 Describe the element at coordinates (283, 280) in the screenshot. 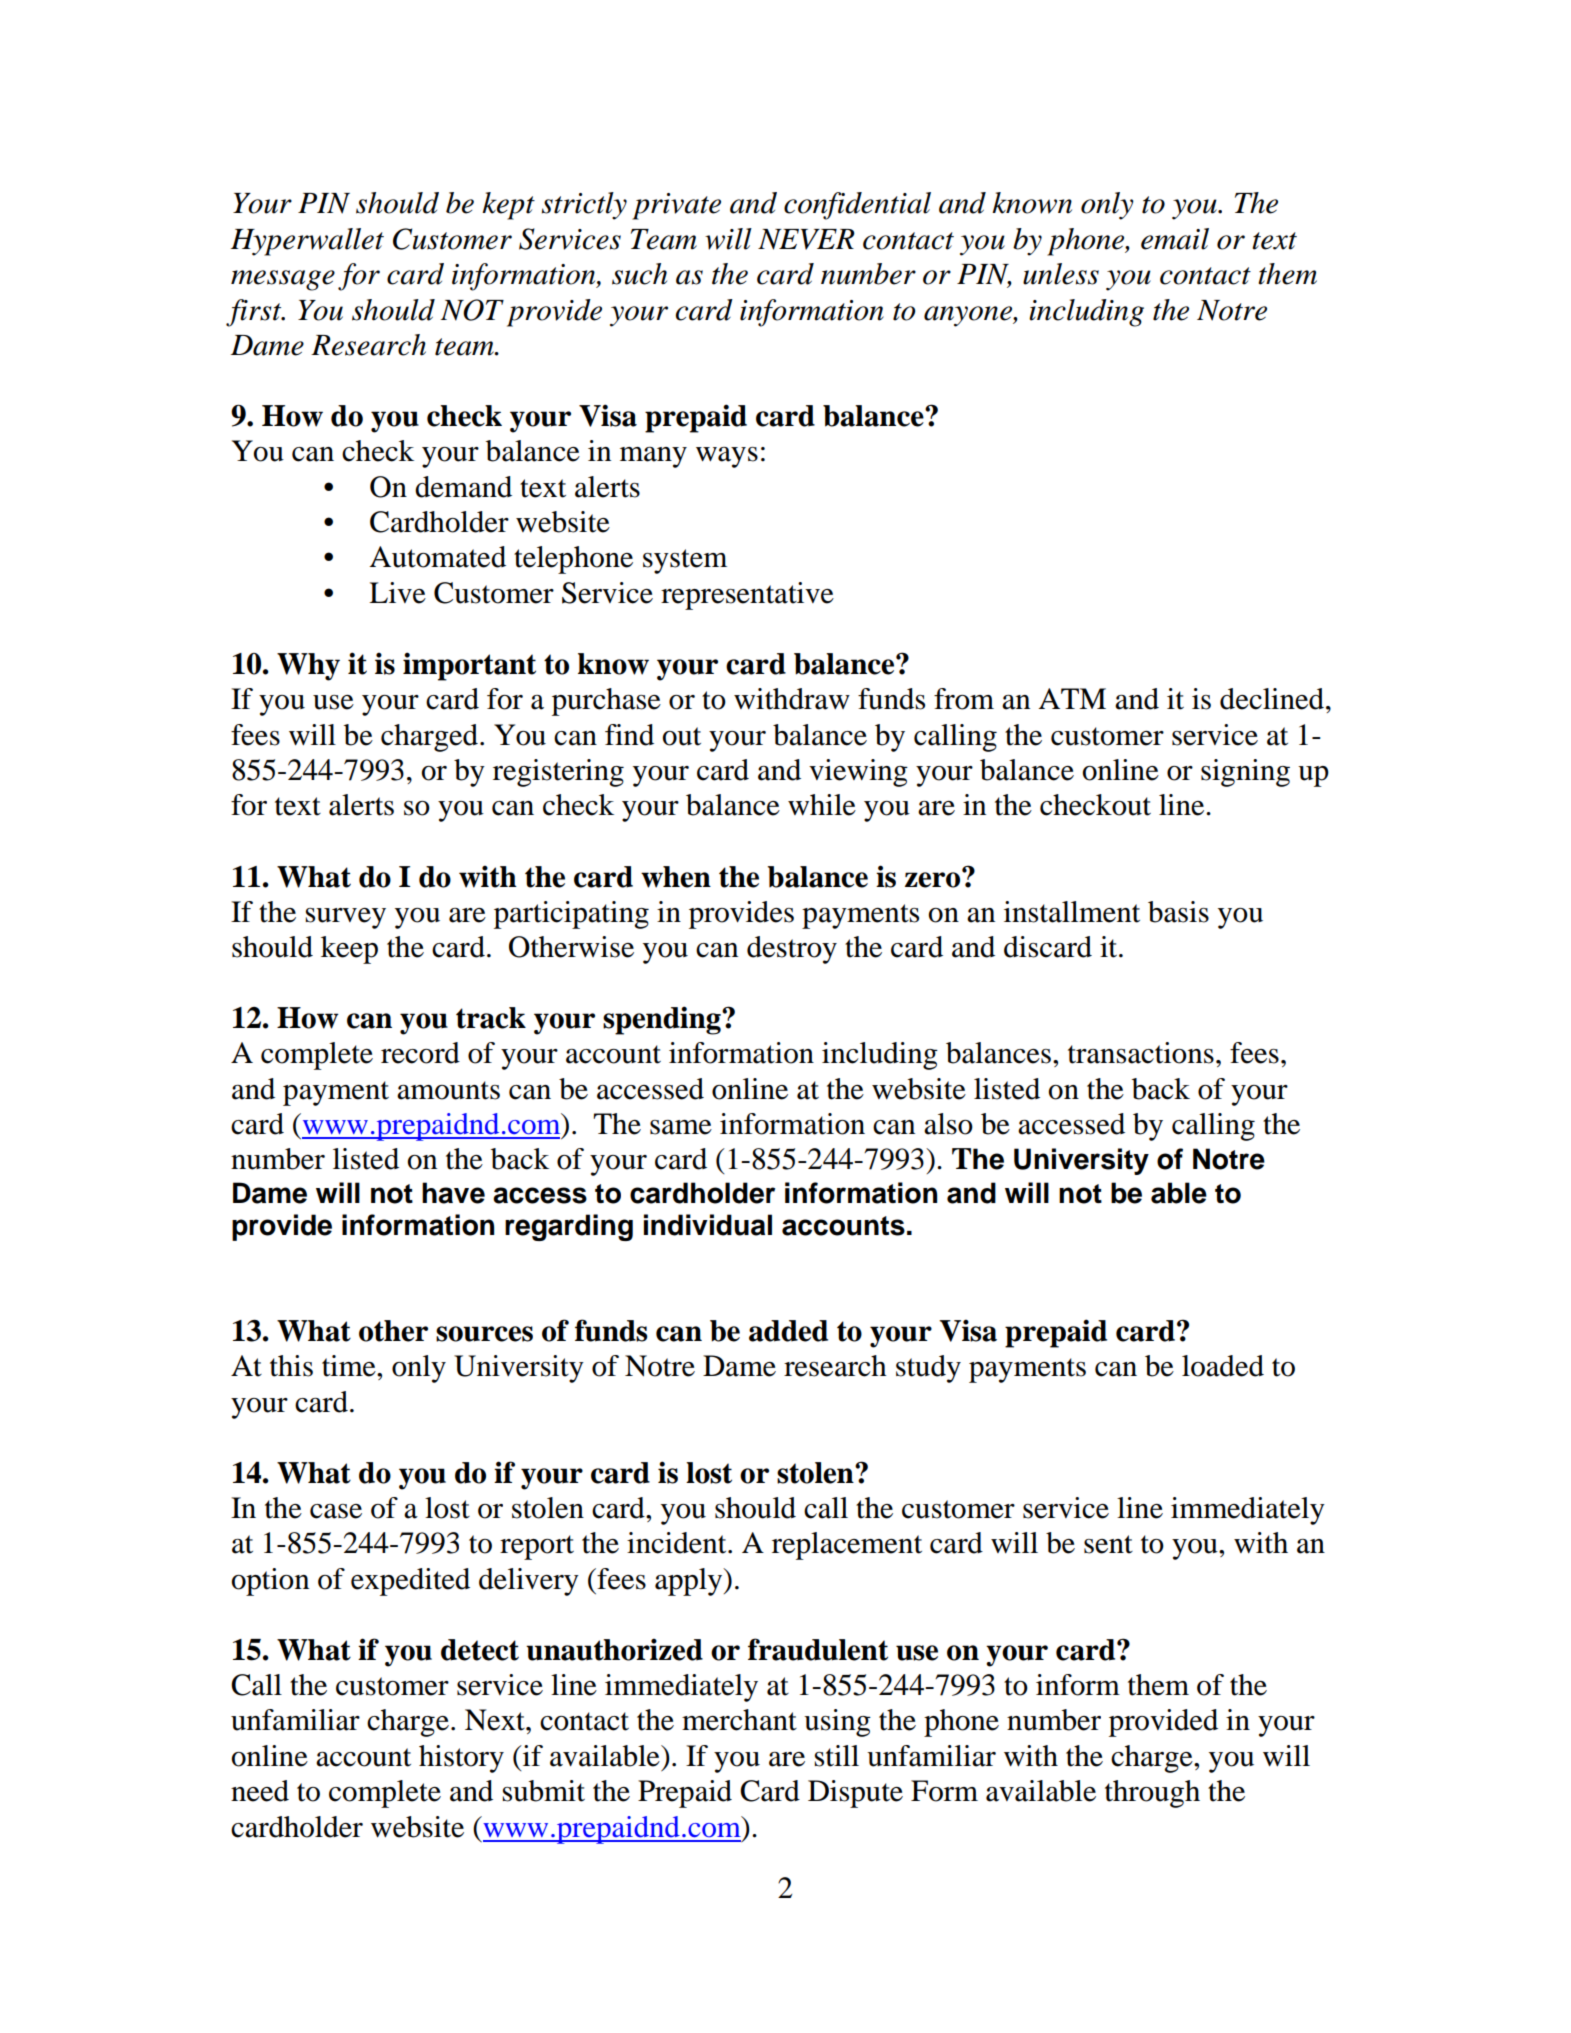

I see `message` at that location.
